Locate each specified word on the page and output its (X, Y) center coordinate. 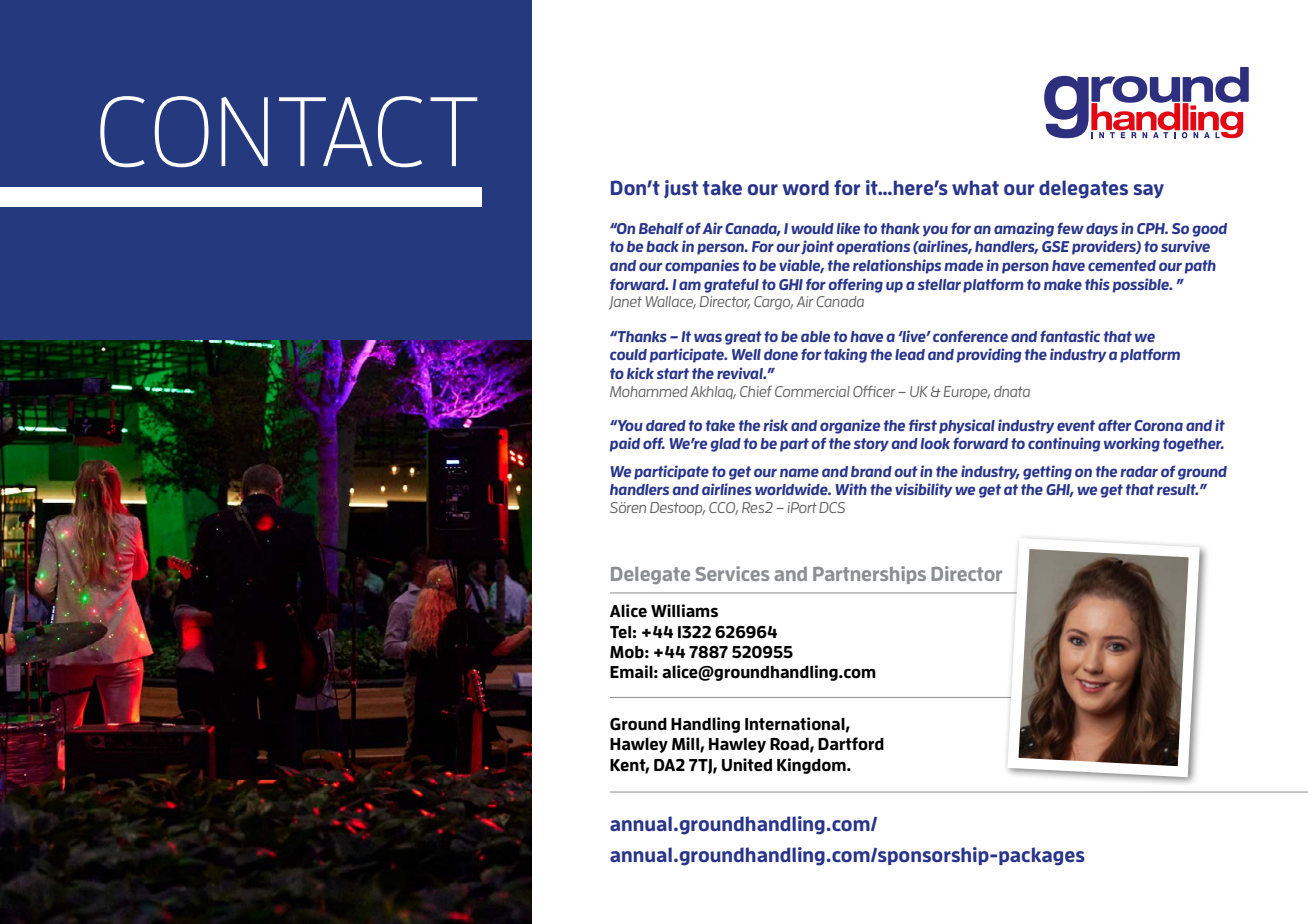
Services (732, 573)
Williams (684, 611)
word (806, 187)
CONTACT (289, 132)
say (1149, 191)
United (747, 765)
